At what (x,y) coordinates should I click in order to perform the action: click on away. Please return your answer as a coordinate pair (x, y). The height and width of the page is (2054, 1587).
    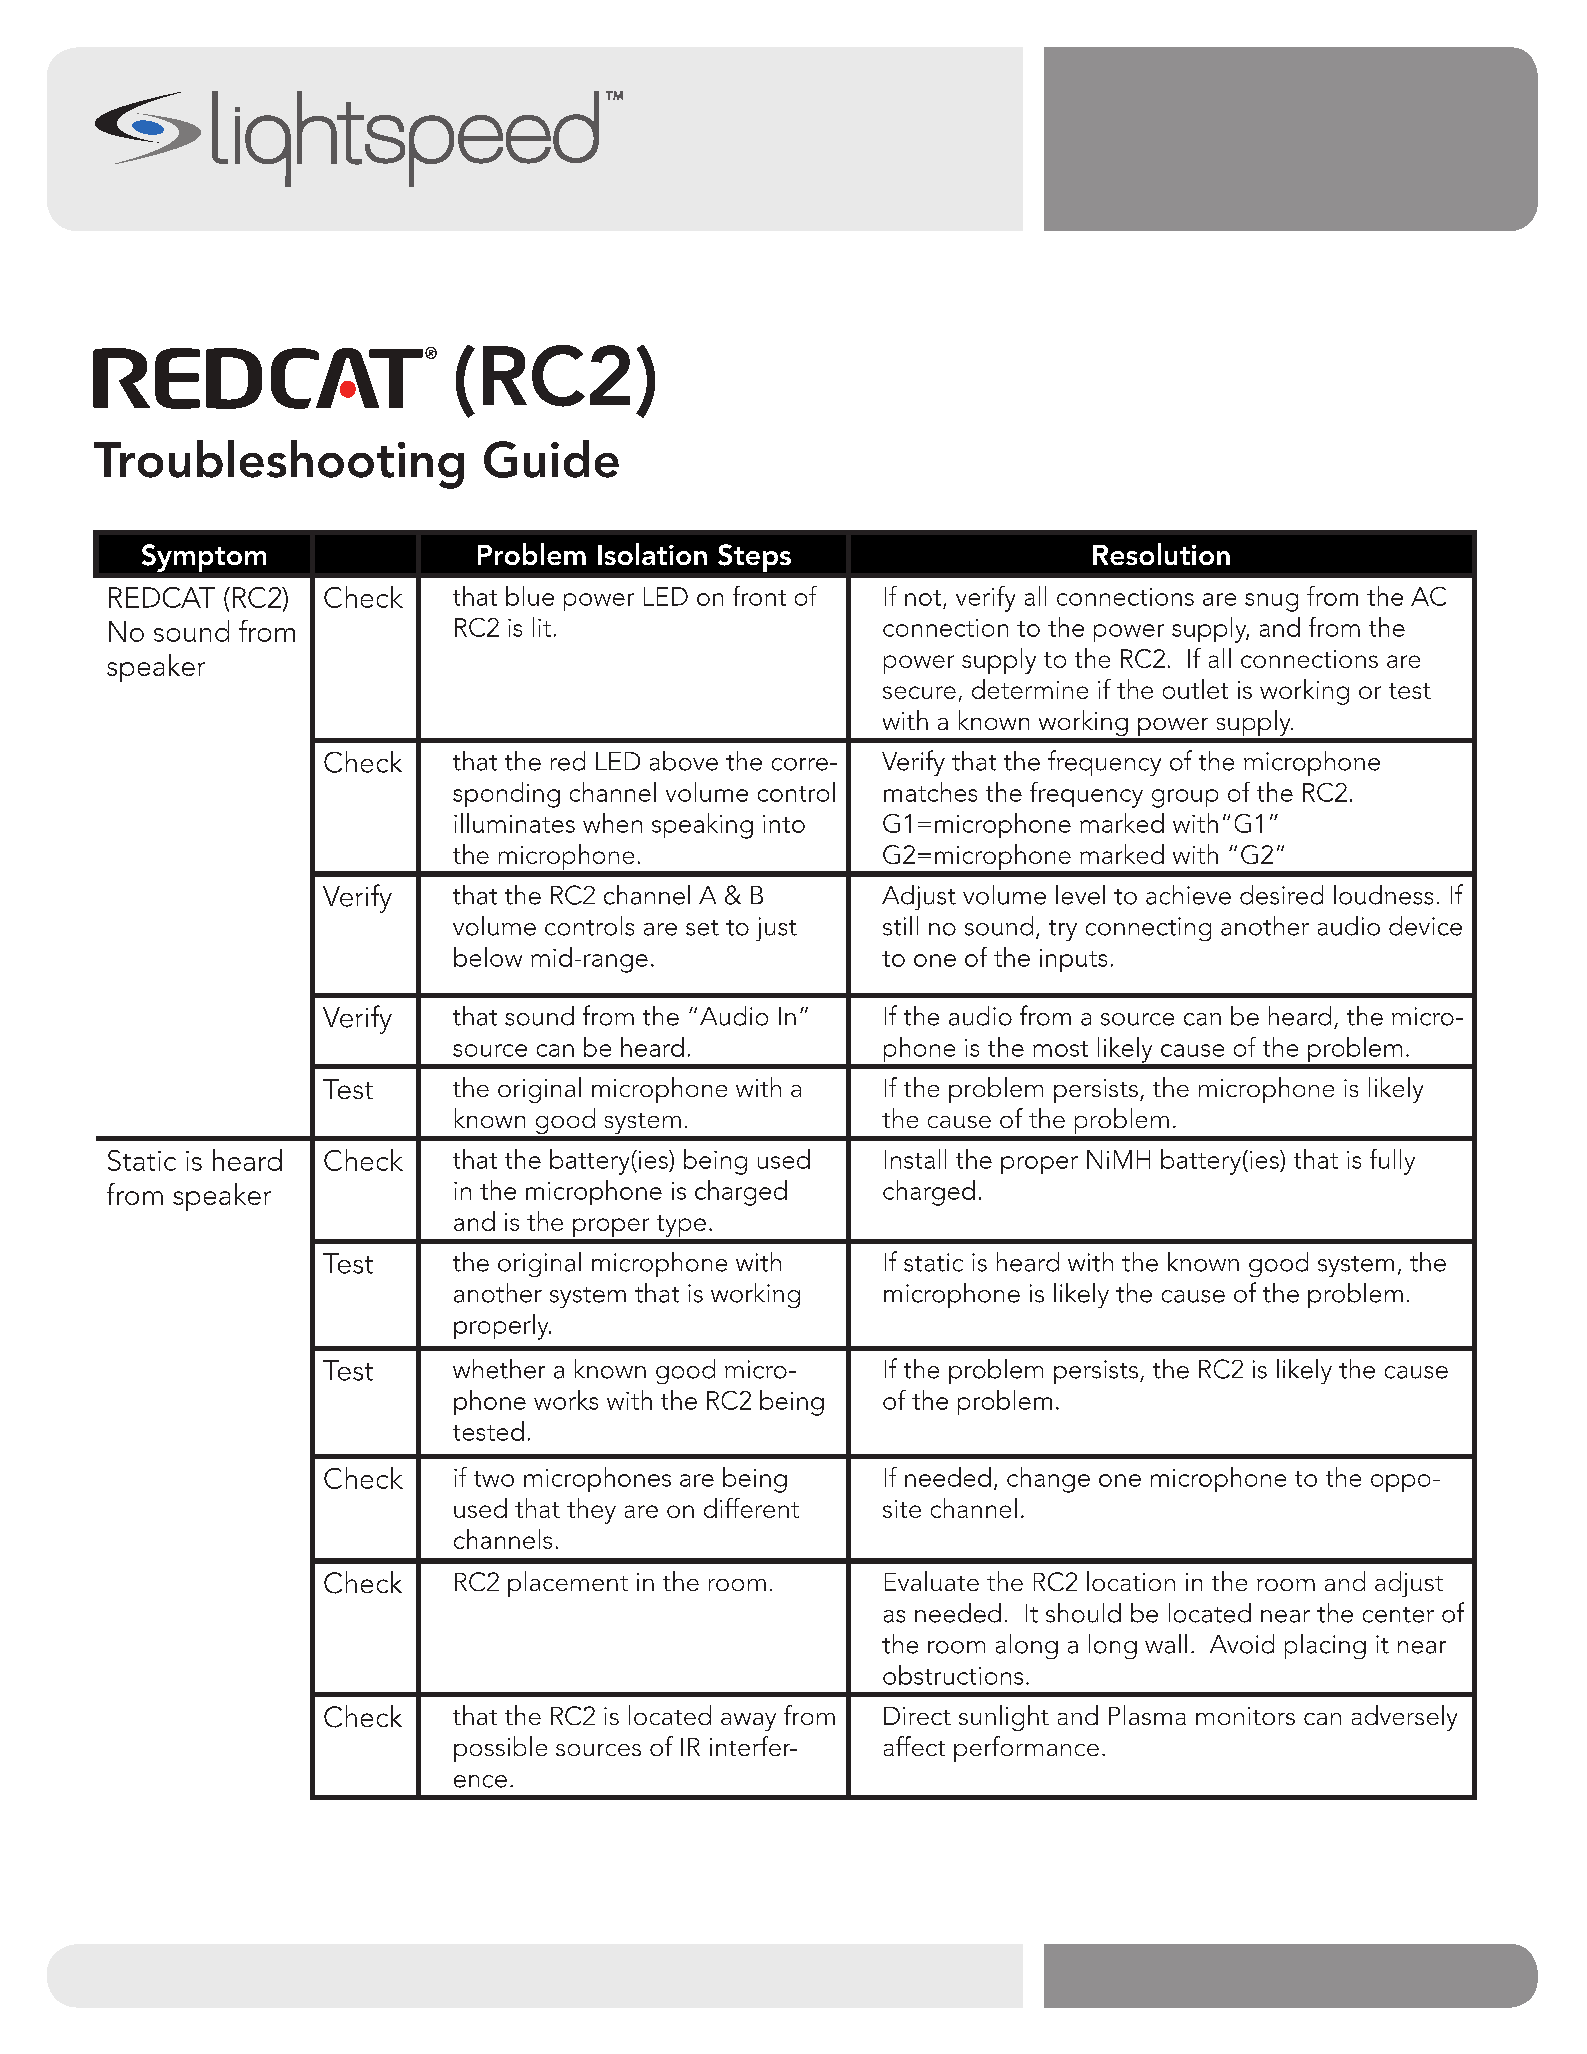
    Looking at the image, I should click on (748, 1722).
